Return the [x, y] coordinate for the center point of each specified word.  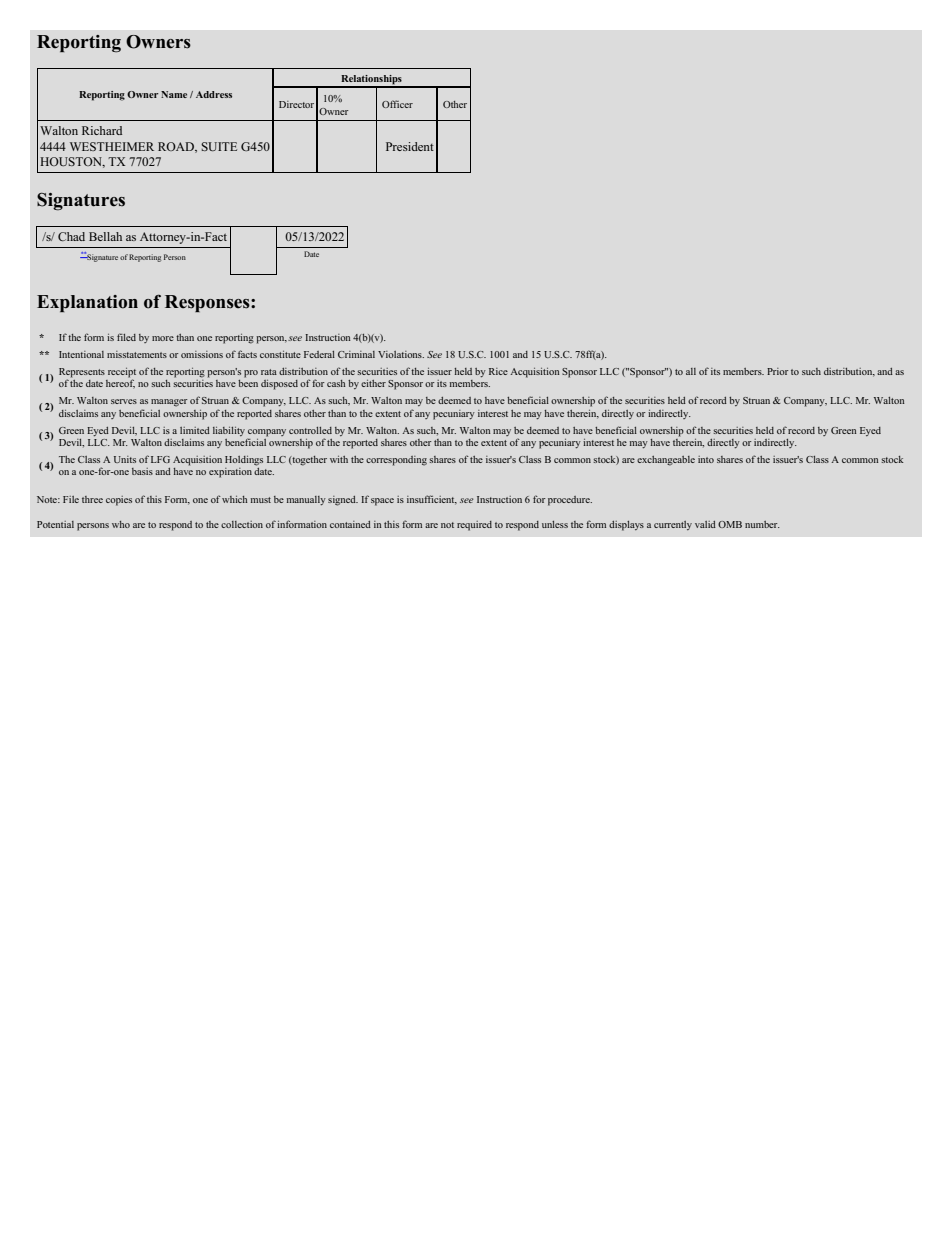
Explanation [87, 303]
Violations [401, 354]
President [410, 146]
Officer [397, 104]
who [121, 524]
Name [174, 94]
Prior [778, 371]
